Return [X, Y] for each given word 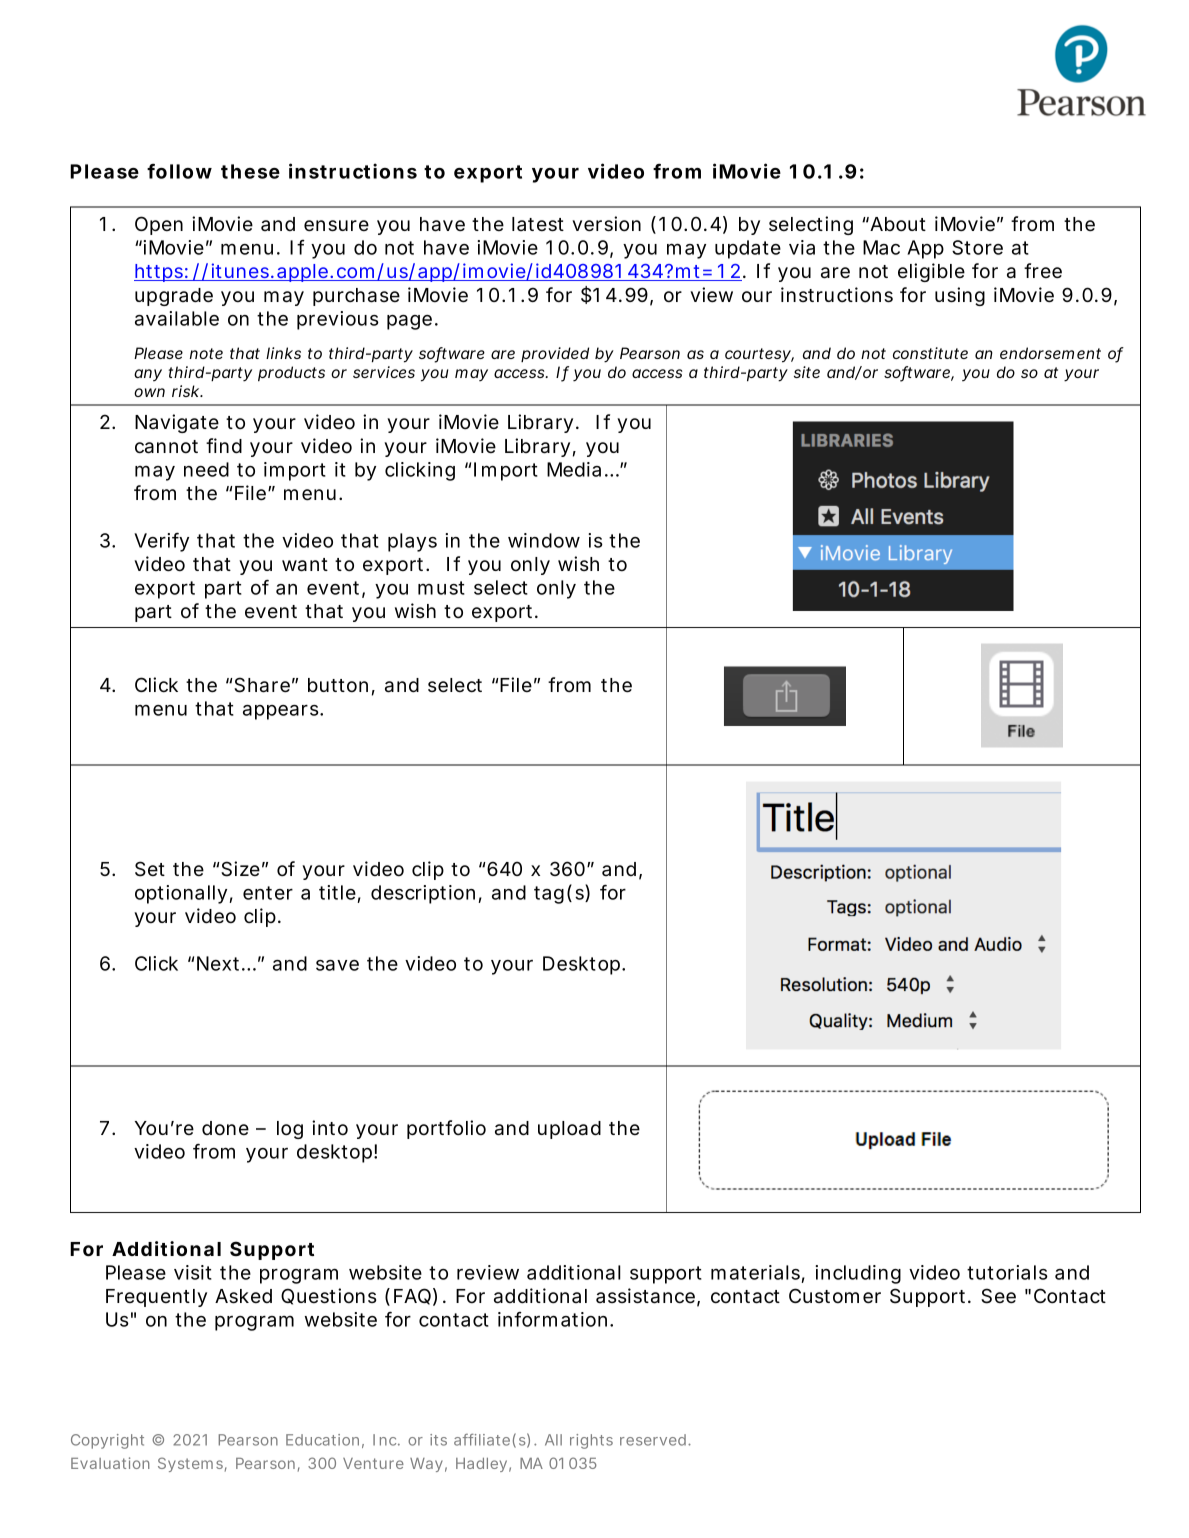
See [998, 1296]
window [544, 540]
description [423, 894]
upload [569, 1130]
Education [322, 1440]
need [206, 469]
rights [591, 1441]
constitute [930, 353]
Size [240, 869]
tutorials [1007, 1272]
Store [977, 247]
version [606, 224]
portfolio [446, 1129]
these [250, 171]
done [225, 1128]
